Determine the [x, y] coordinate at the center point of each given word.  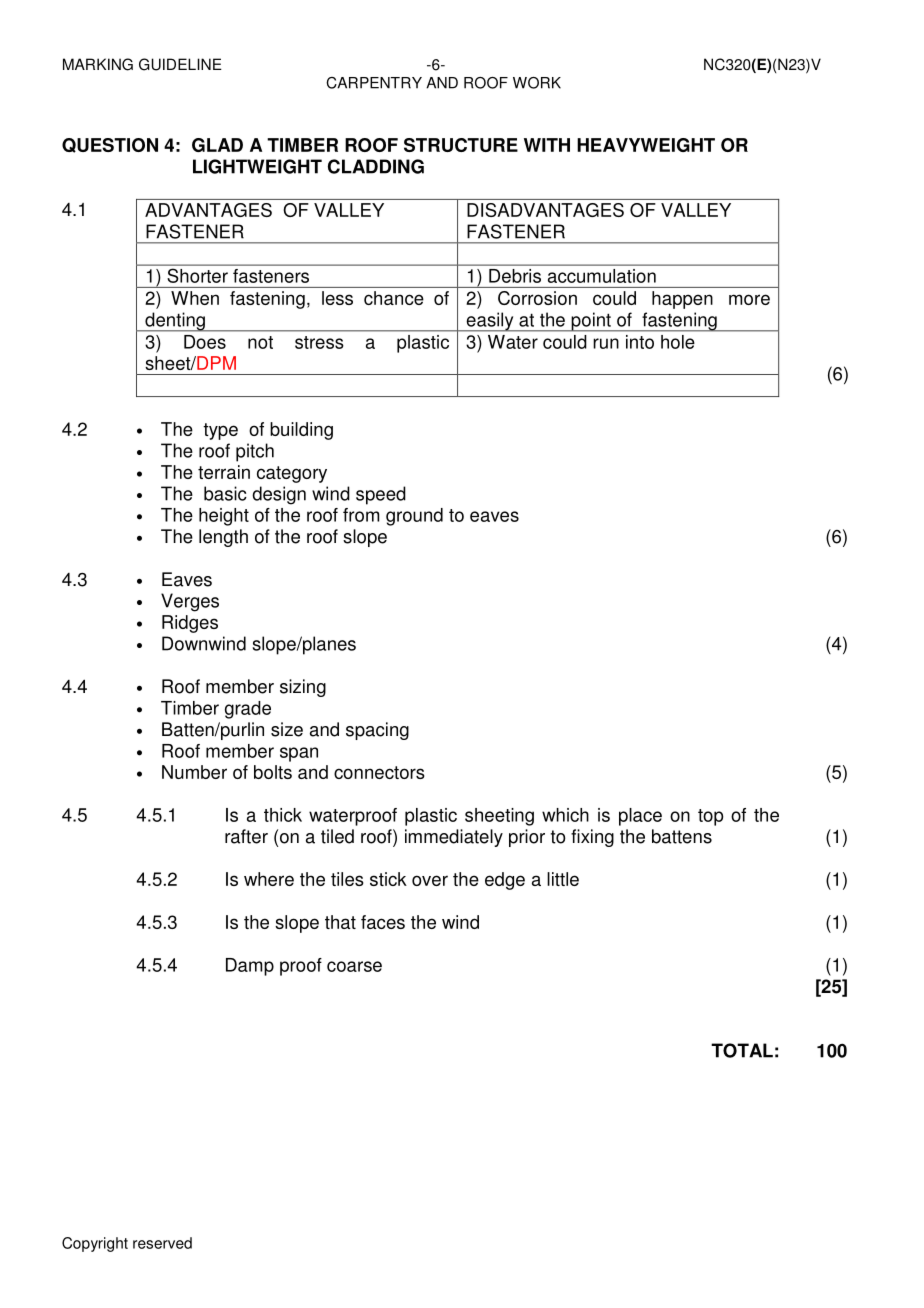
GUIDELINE [180, 64]
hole [677, 342]
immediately [454, 838]
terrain [224, 472]
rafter [246, 836]
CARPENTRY [374, 83]
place [640, 817]
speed [381, 495]
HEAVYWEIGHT [646, 145]
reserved [162, 1243]
